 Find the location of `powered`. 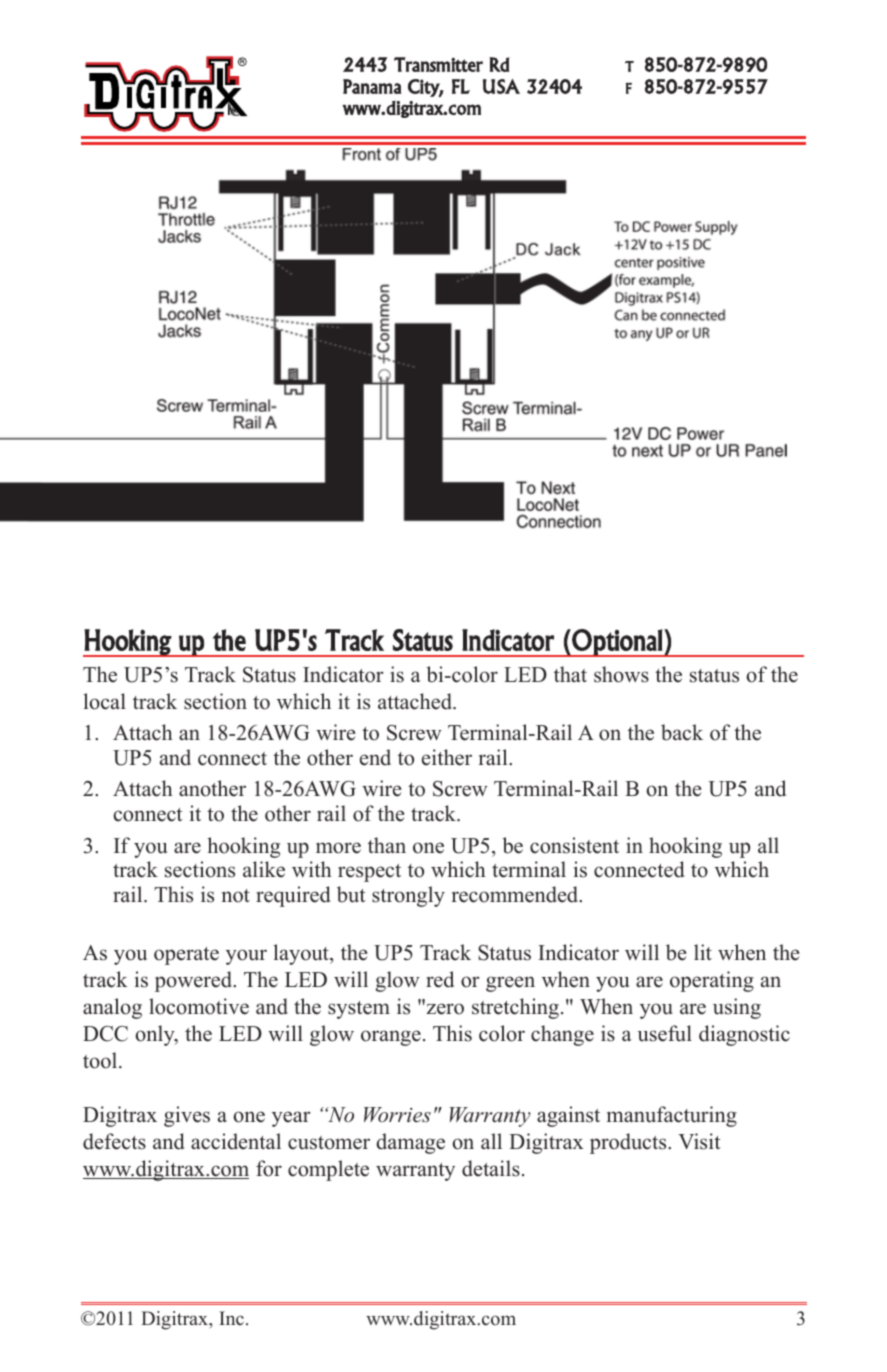

powered is located at coordinates (195, 981).
